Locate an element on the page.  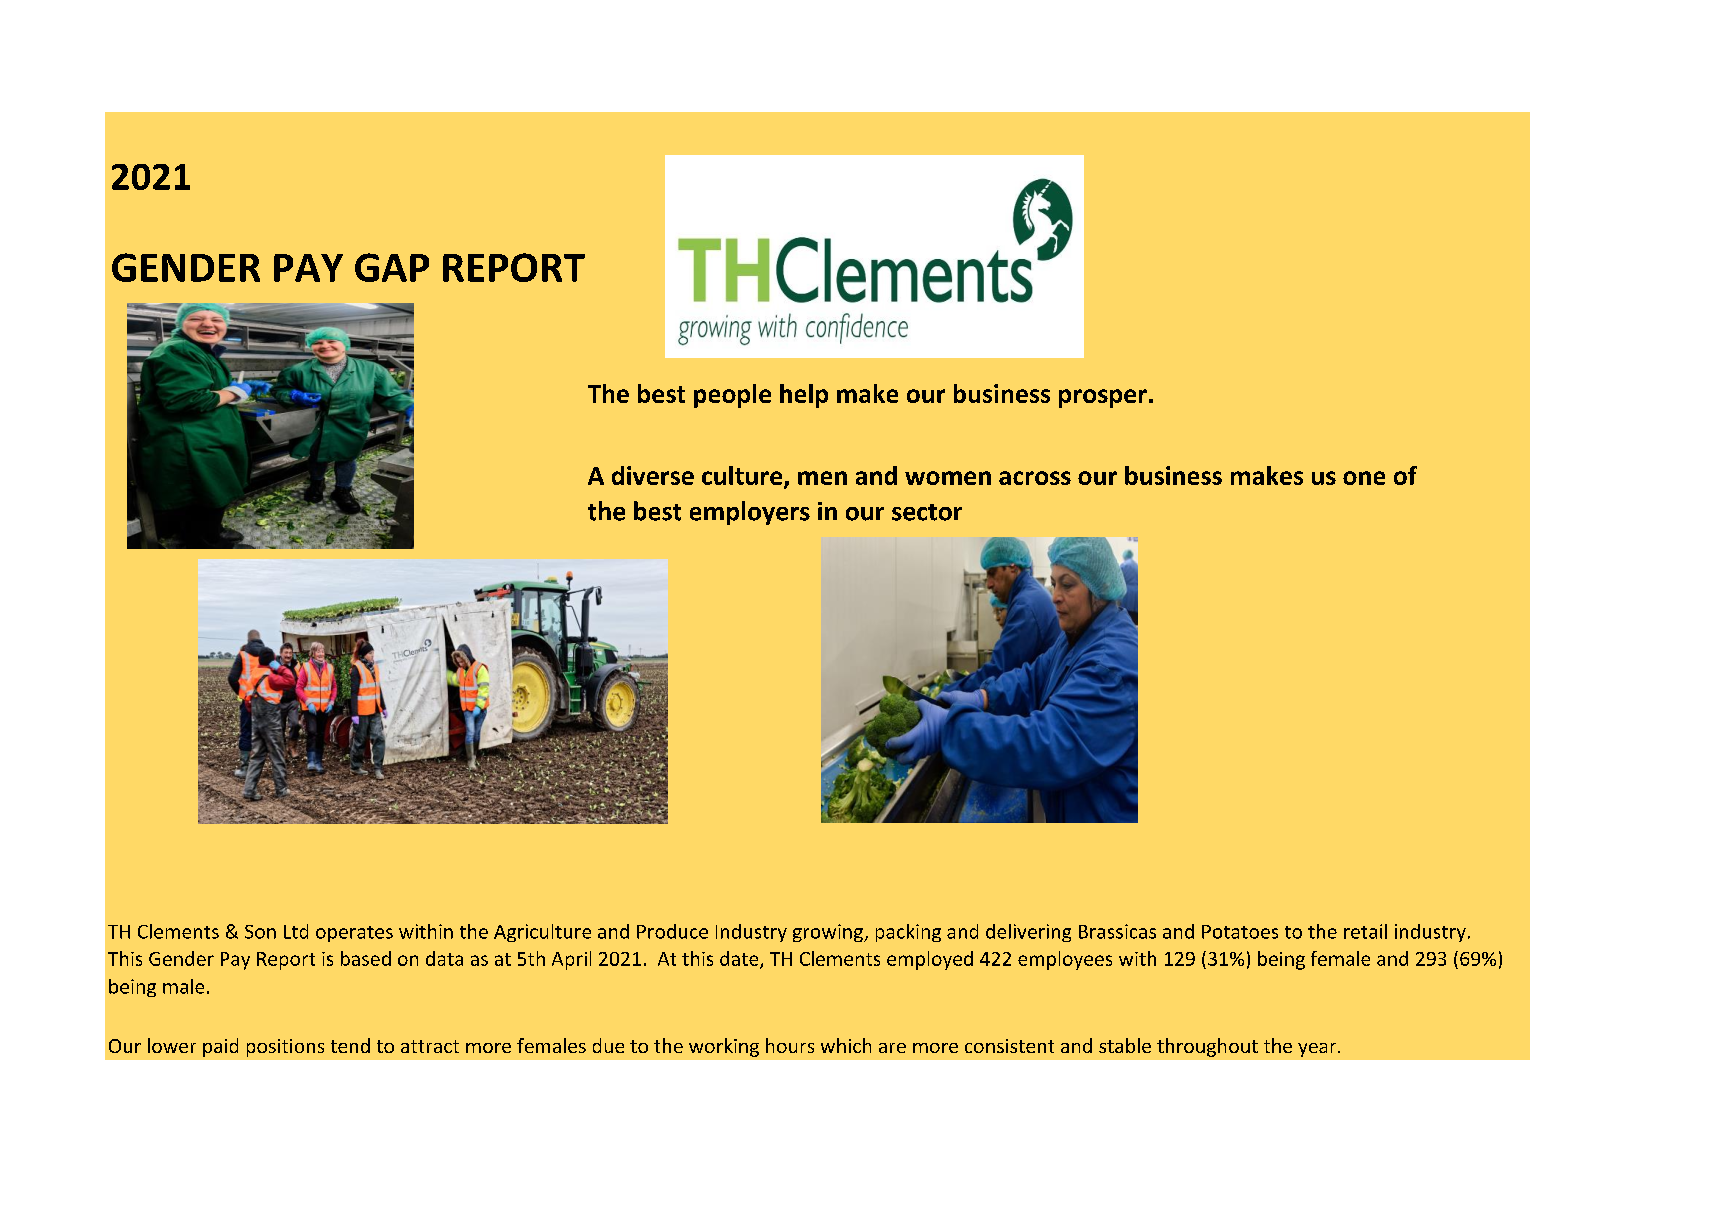
growing is located at coordinates (829, 933).
